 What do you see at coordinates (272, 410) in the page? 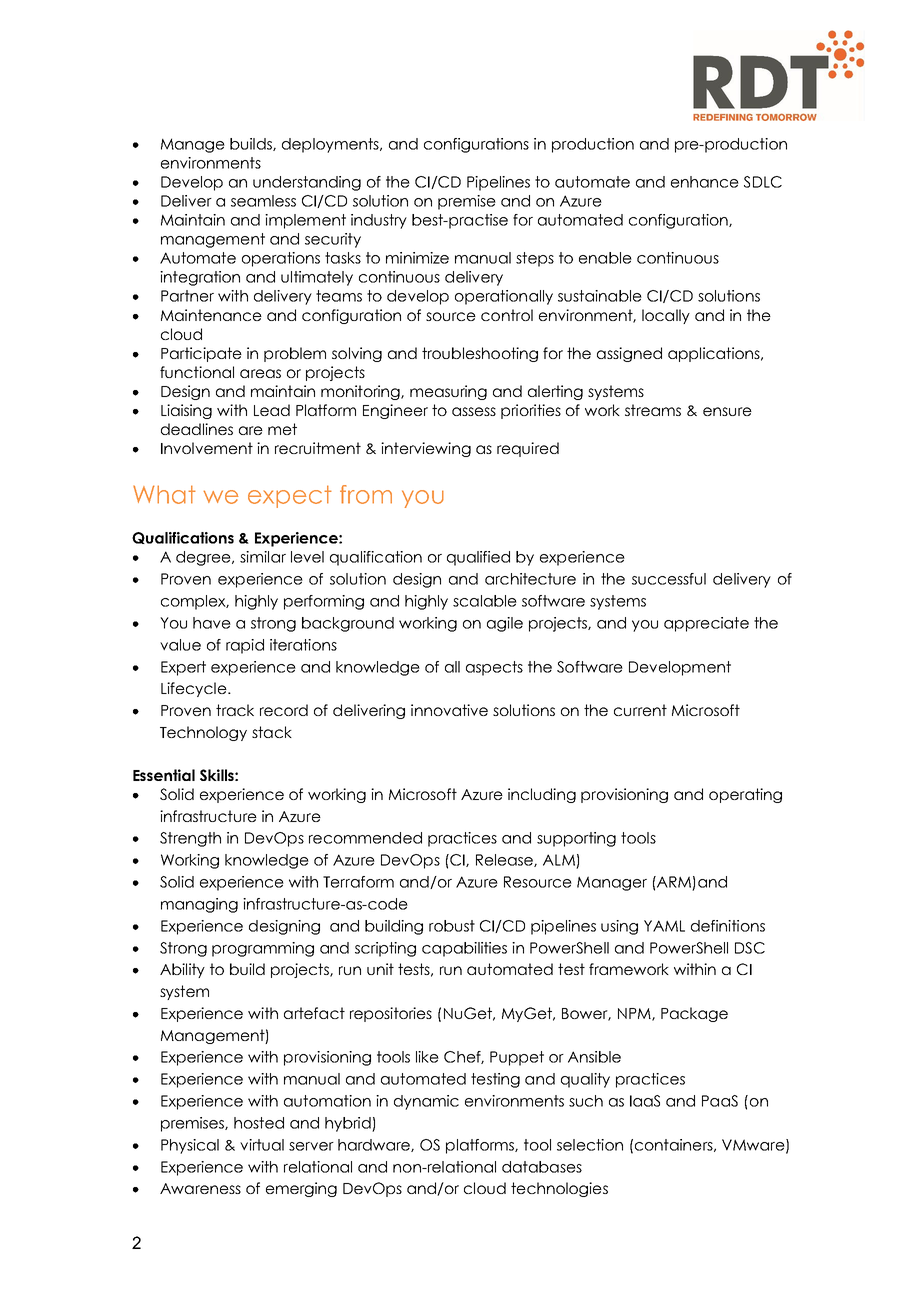
I see `Lead` at bounding box center [272, 410].
